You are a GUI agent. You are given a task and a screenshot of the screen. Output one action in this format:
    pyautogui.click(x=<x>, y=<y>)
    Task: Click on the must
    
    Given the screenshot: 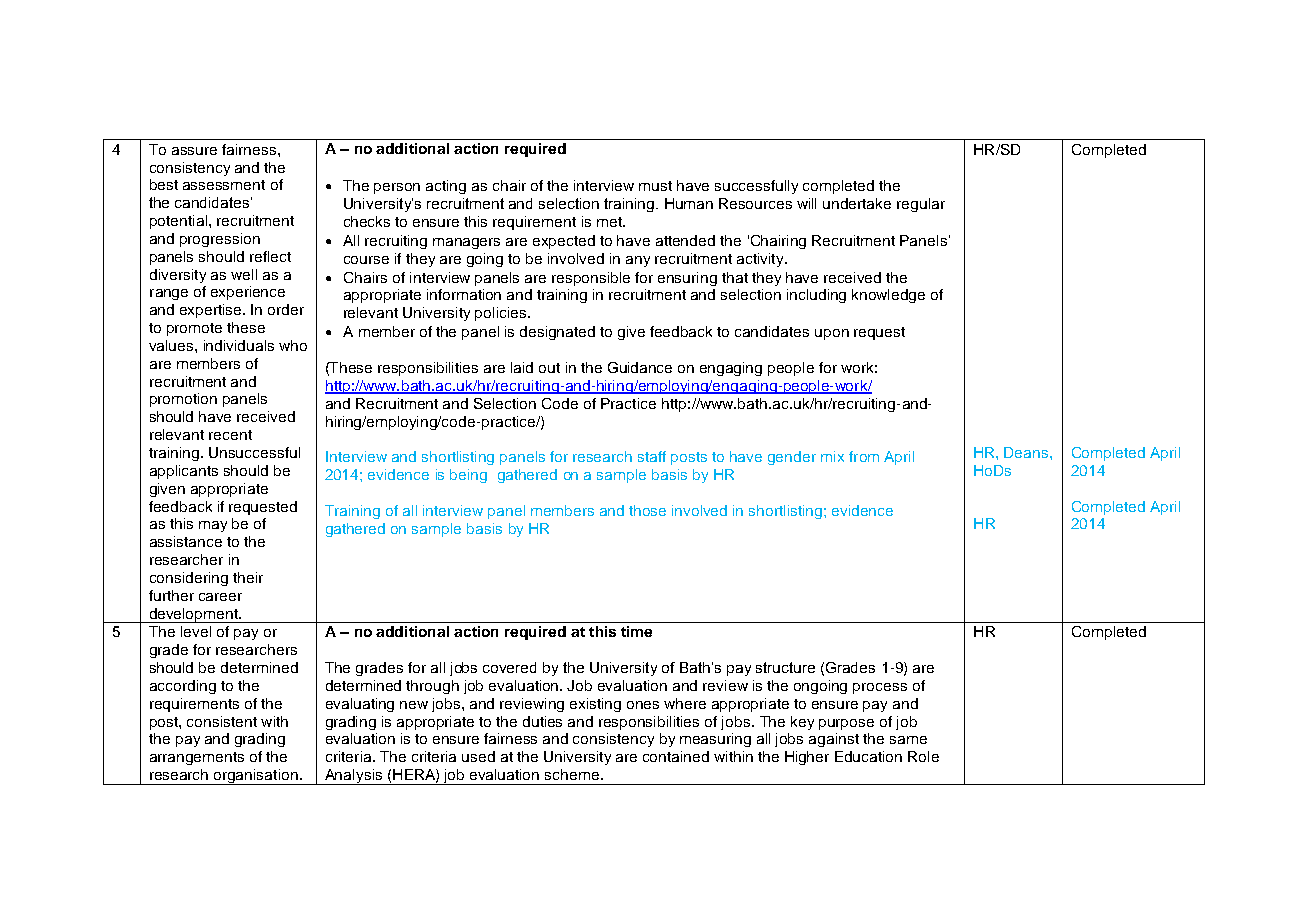 What is the action you would take?
    pyautogui.click(x=655, y=186)
